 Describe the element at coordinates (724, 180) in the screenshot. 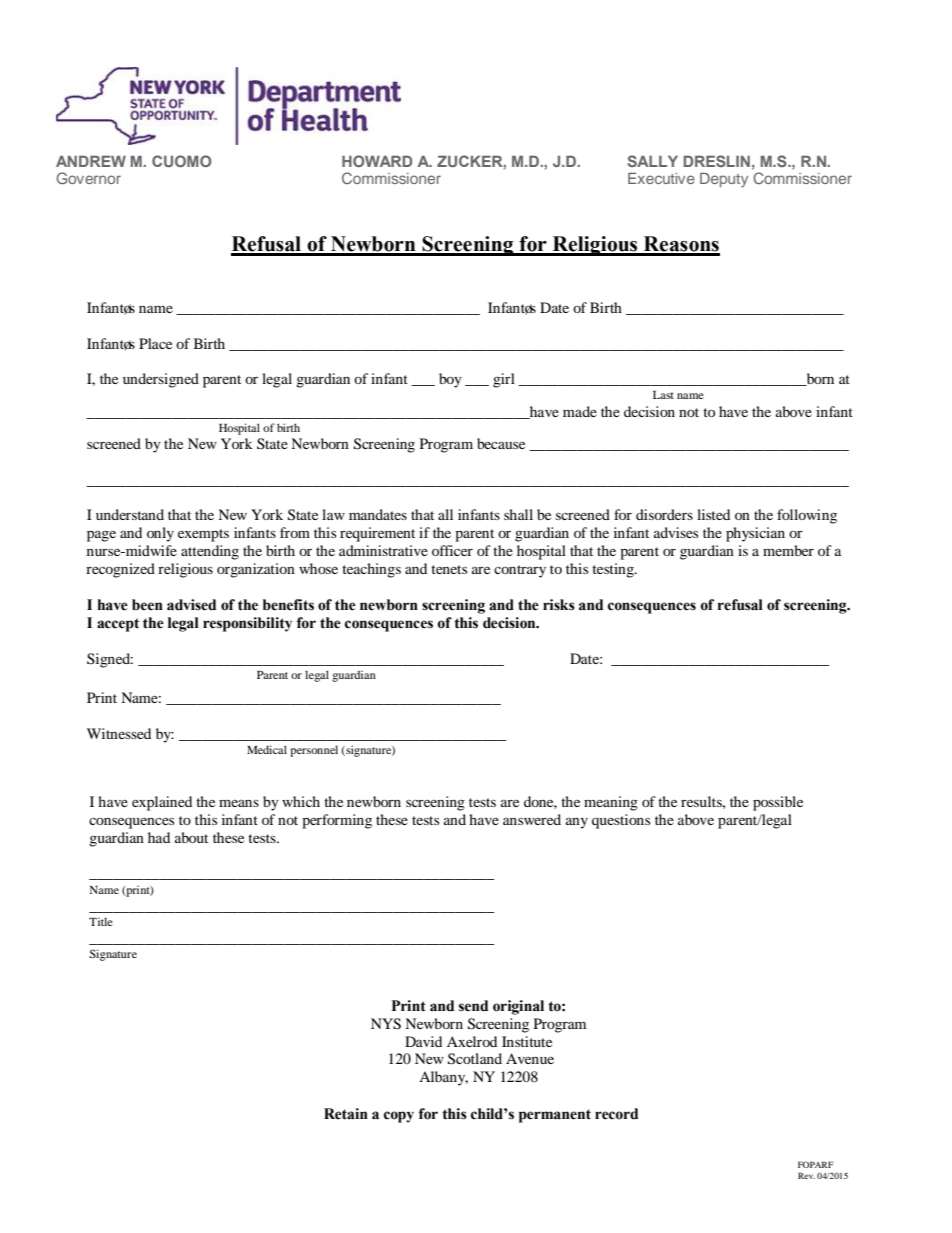

I see `Deputy` at that location.
